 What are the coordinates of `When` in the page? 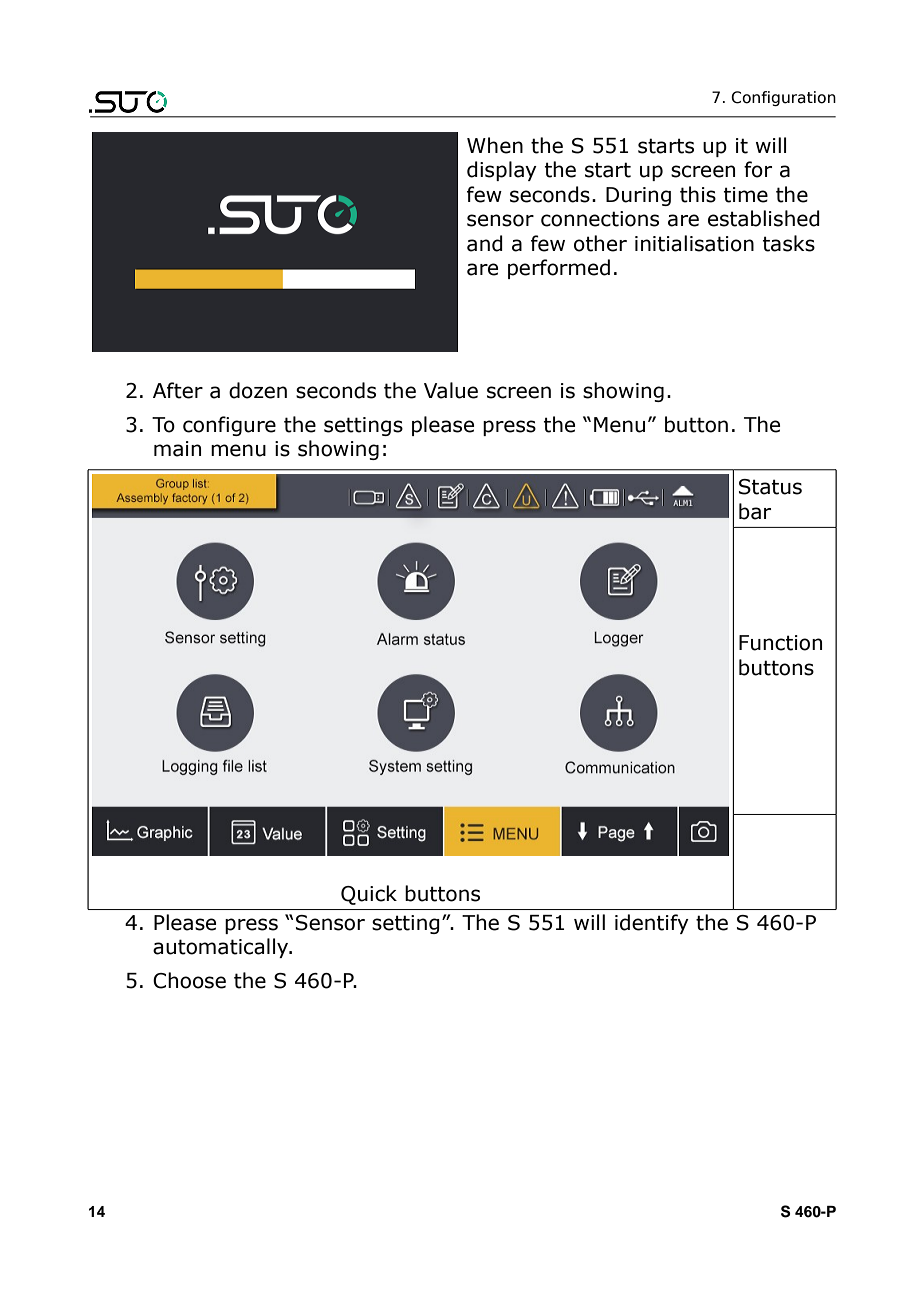 It's located at (495, 145).
